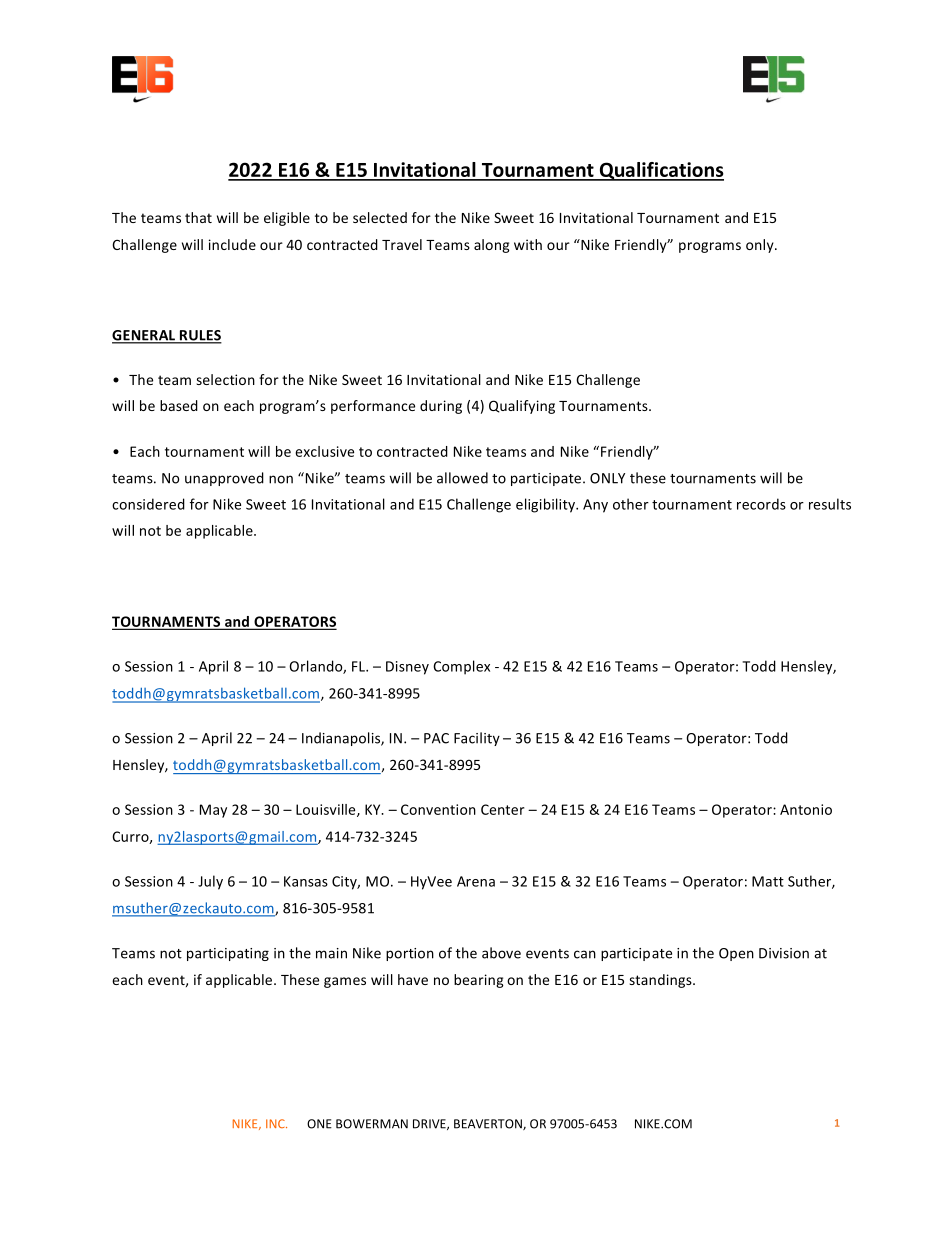  What do you see at coordinates (492, 246) in the screenshot?
I see `along` at bounding box center [492, 246].
